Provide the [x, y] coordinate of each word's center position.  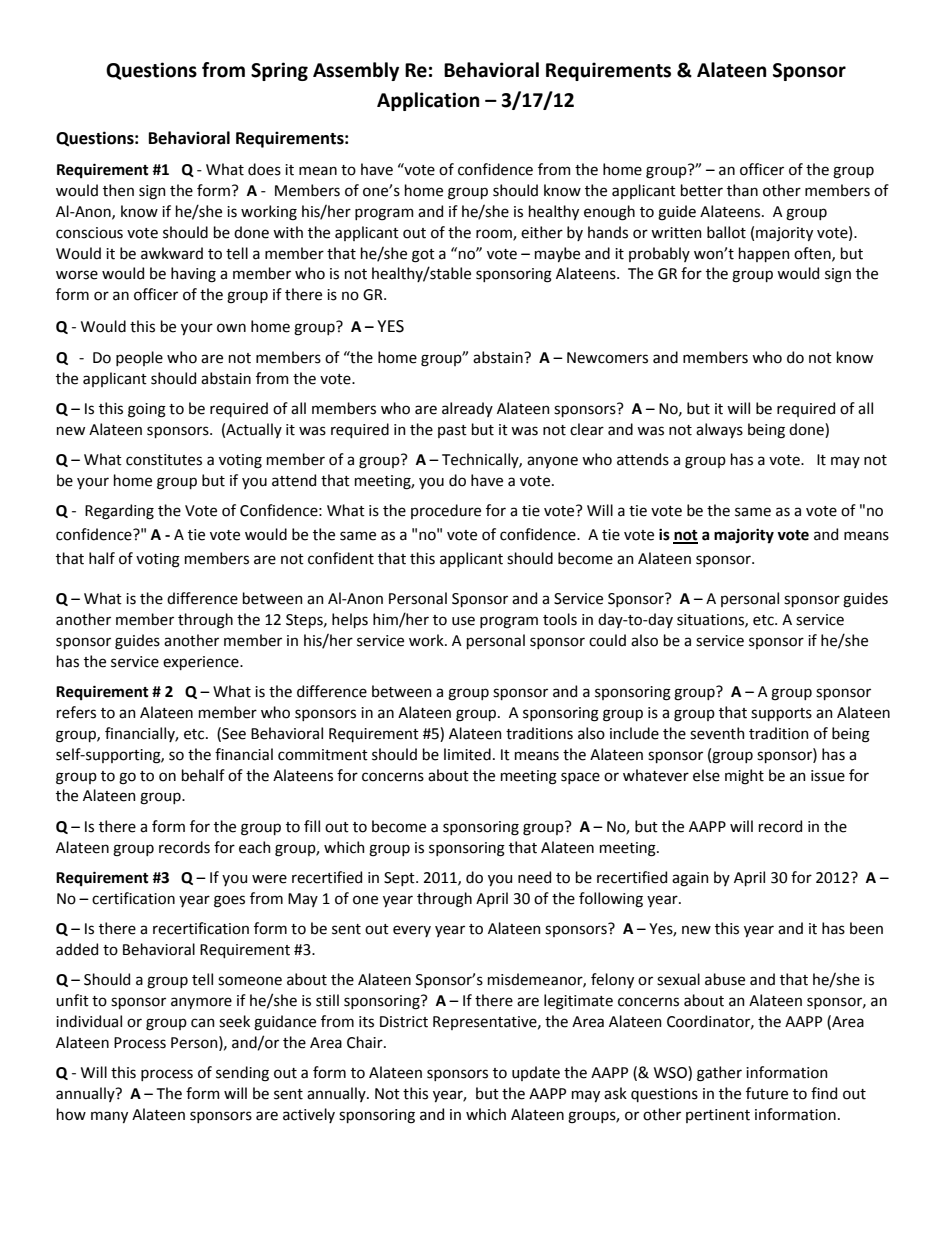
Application [428, 101]
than [742, 190]
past [452, 431]
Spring [279, 71]
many [109, 1117]
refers [76, 712]
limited [467, 754]
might [744, 777]
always [719, 430]
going [147, 410]
